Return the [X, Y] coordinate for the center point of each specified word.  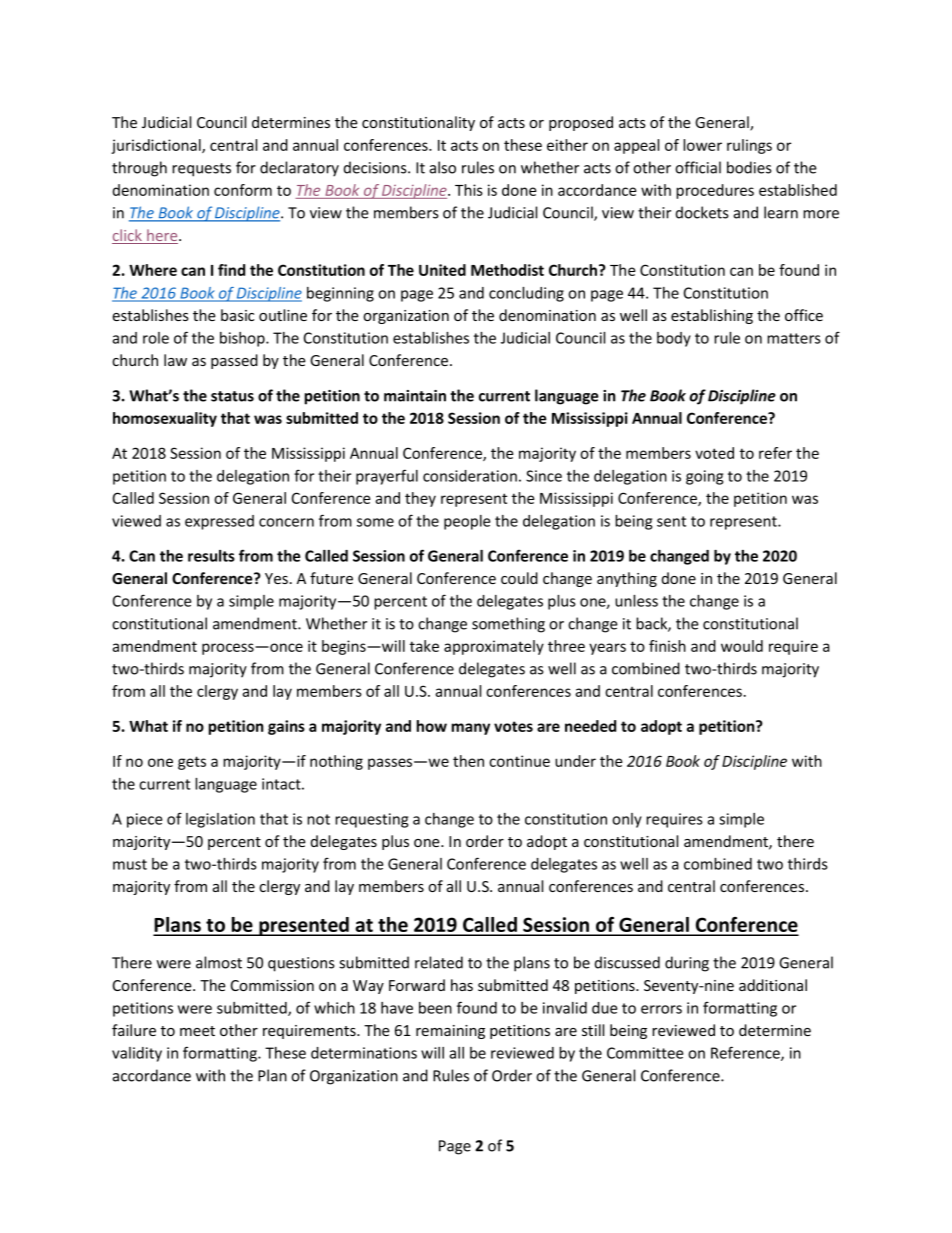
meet [197, 1031]
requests [201, 170]
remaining [450, 1032]
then [468, 761]
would [742, 646]
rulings [749, 146]
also [443, 167]
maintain [415, 396]
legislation [220, 820]
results [211, 556]
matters [794, 338]
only [627, 820]
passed [234, 361]
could [519, 578]
